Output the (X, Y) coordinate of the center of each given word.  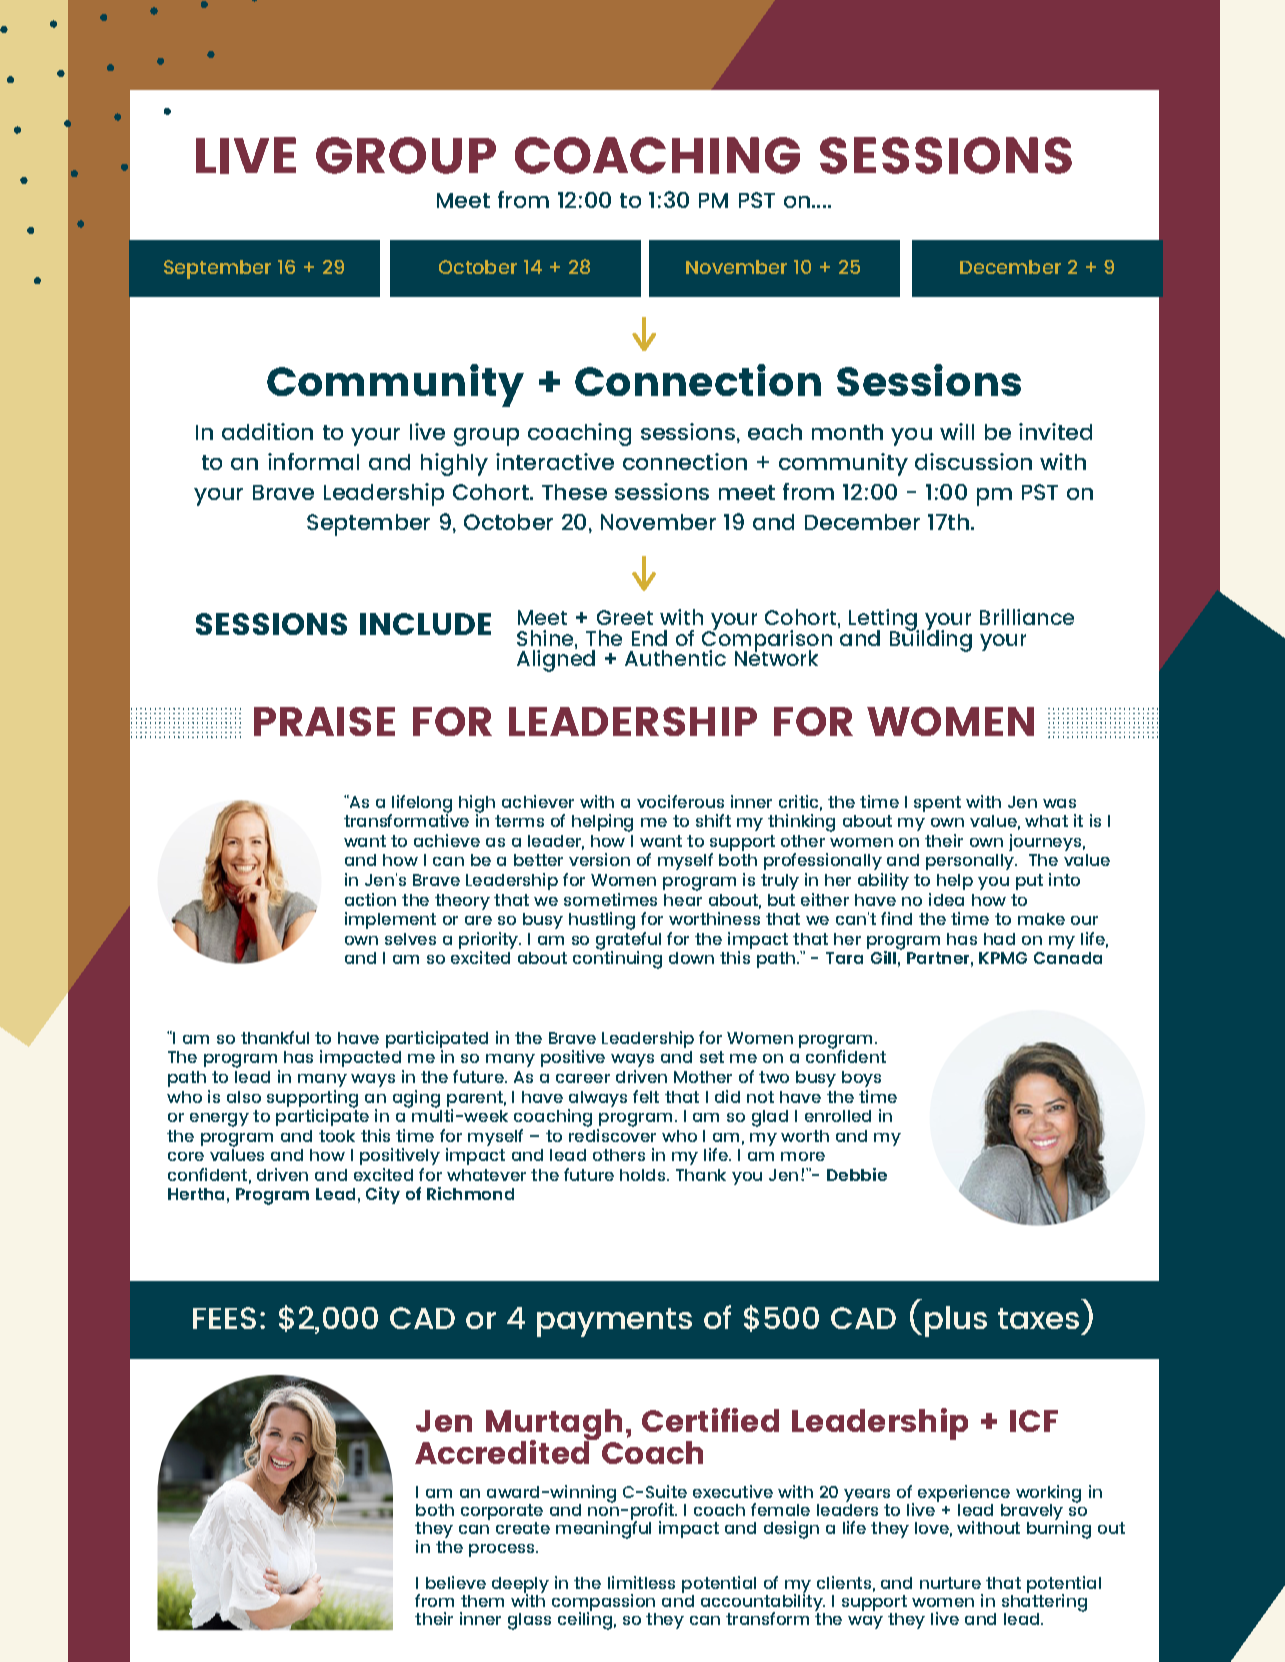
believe (456, 1582)
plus (956, 1321)
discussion (973, 461)
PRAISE (324, 721)
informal (313, 461)
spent (937, 804)
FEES (224, 1318)
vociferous (680, 801)
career (583, 1078)
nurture (950, 1583)
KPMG (1003, 958)
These (574, 492)
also (244, 1097)
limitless (641, 1582)
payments (614, 1322)
